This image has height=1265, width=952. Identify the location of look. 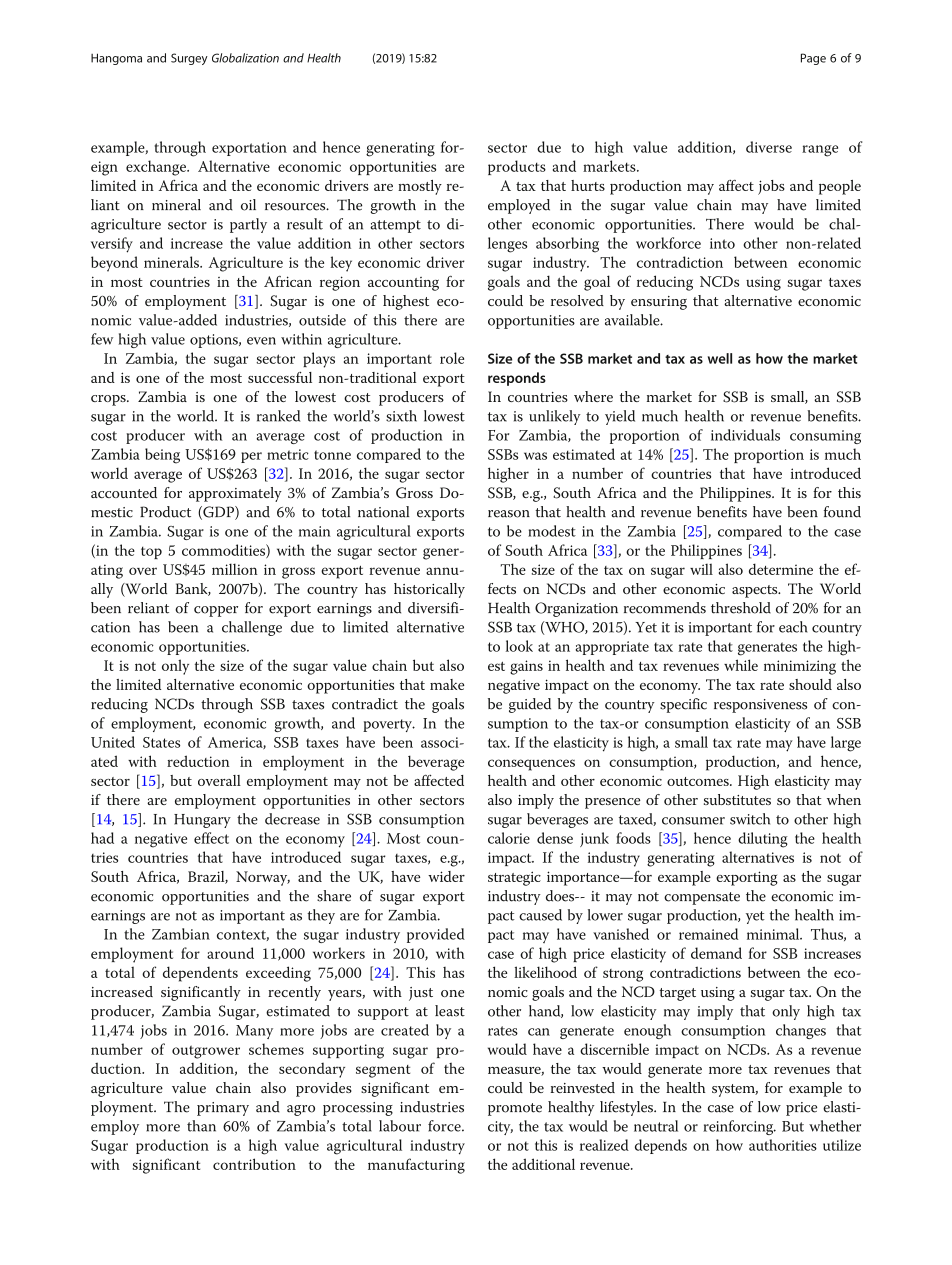
(519, 646).
